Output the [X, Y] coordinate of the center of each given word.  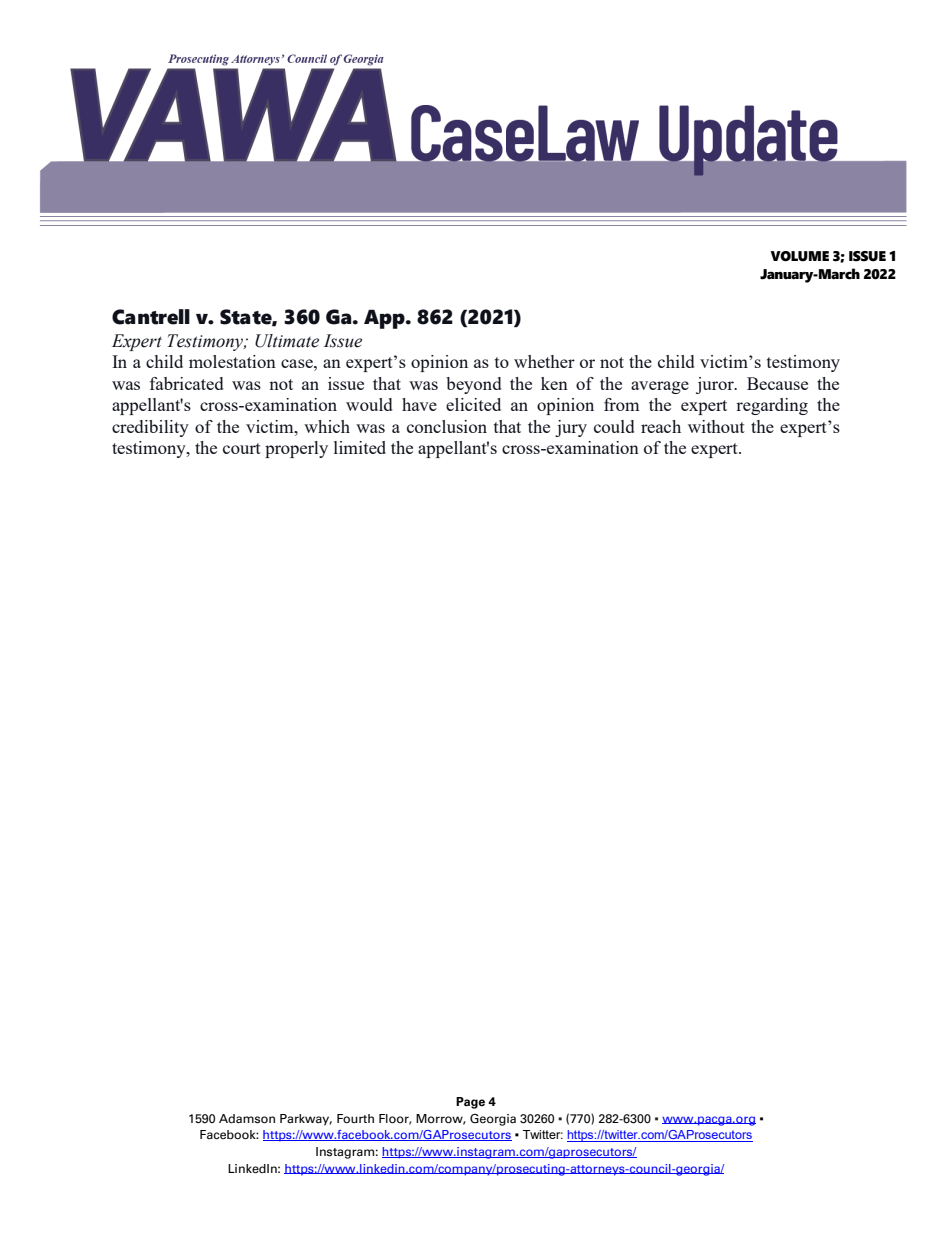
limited [360, 447]
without [716, 426]
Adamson [247, 1119]
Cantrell [151, 317]
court [242, 448]
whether [544, 361]
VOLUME [799, 256]
